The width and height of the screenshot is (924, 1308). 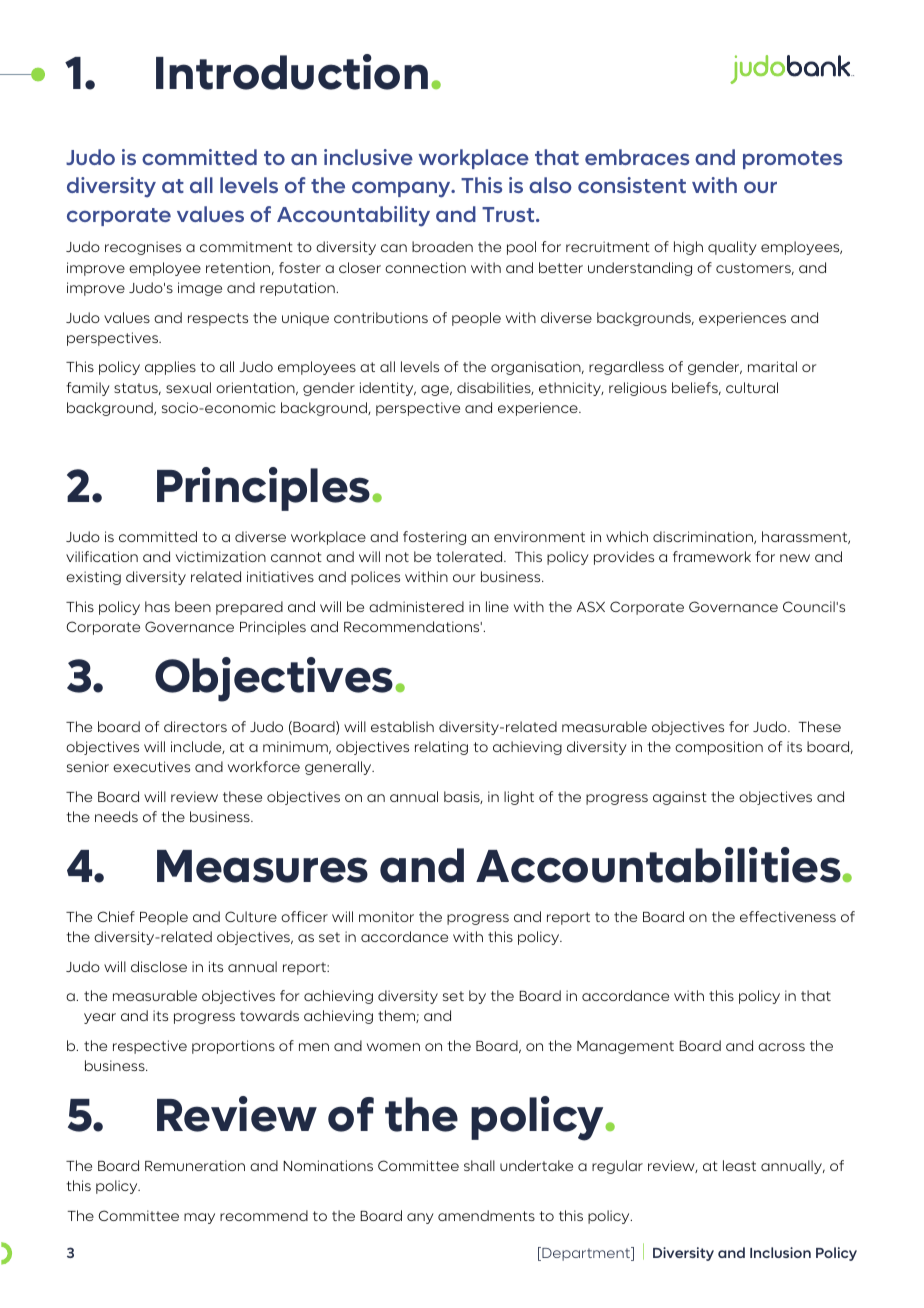 What do you see at coordinates (157, 606) in the screenshot?
I see `has` at bounding box center [157, 606].
